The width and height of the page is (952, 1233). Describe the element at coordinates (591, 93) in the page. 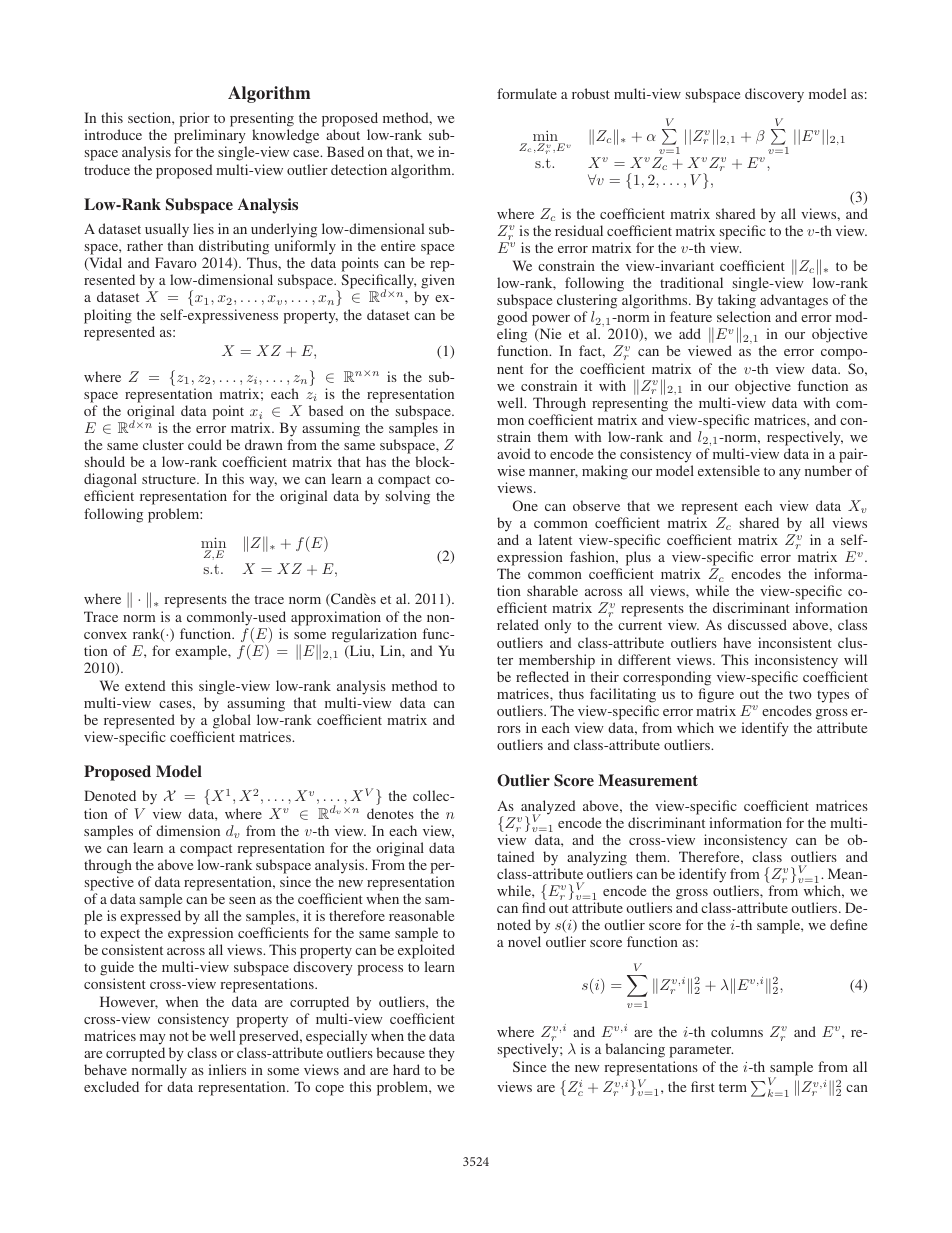

I see `robust` at that location.
